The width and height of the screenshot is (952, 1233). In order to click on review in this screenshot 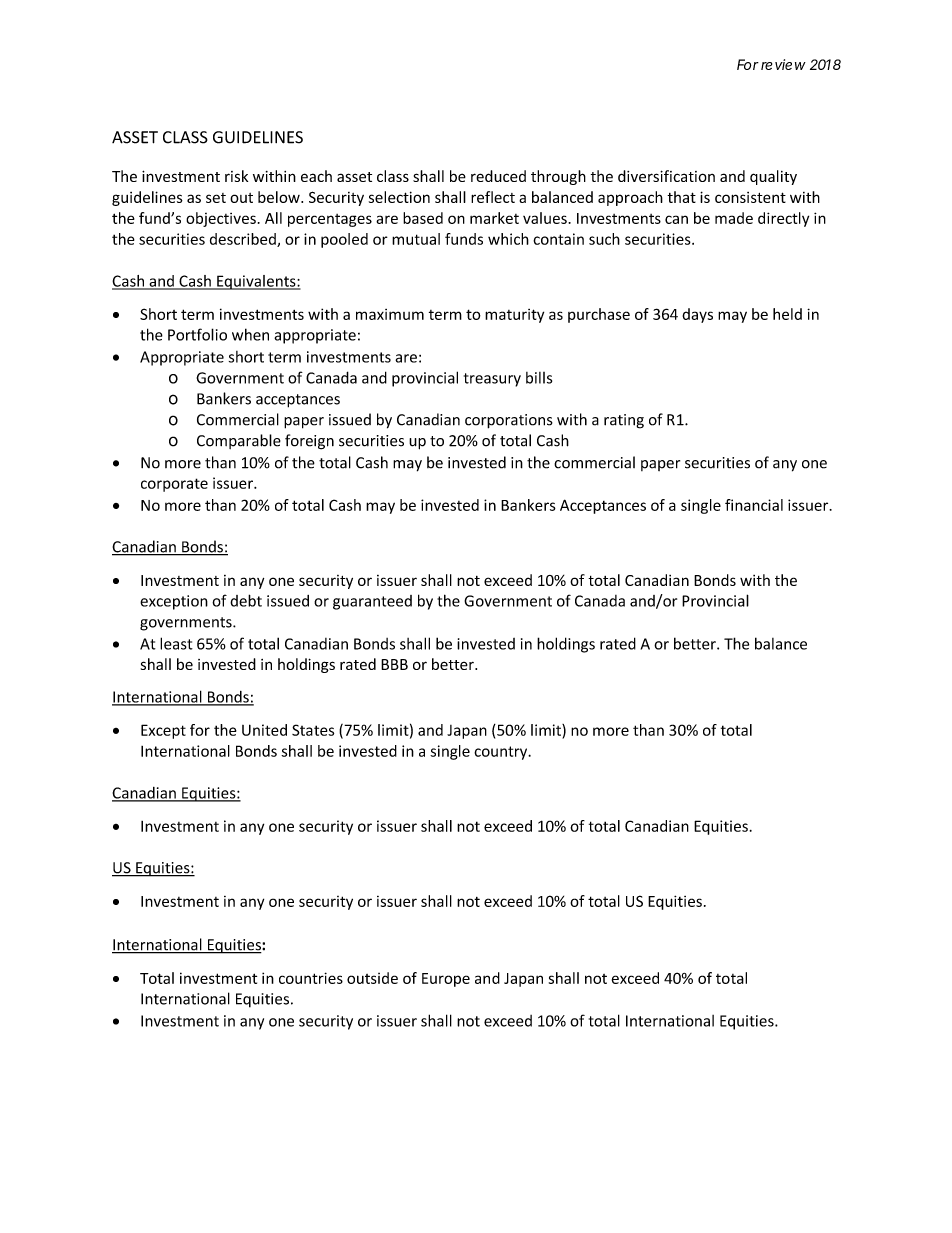, I will do `click(783, 64)`.
